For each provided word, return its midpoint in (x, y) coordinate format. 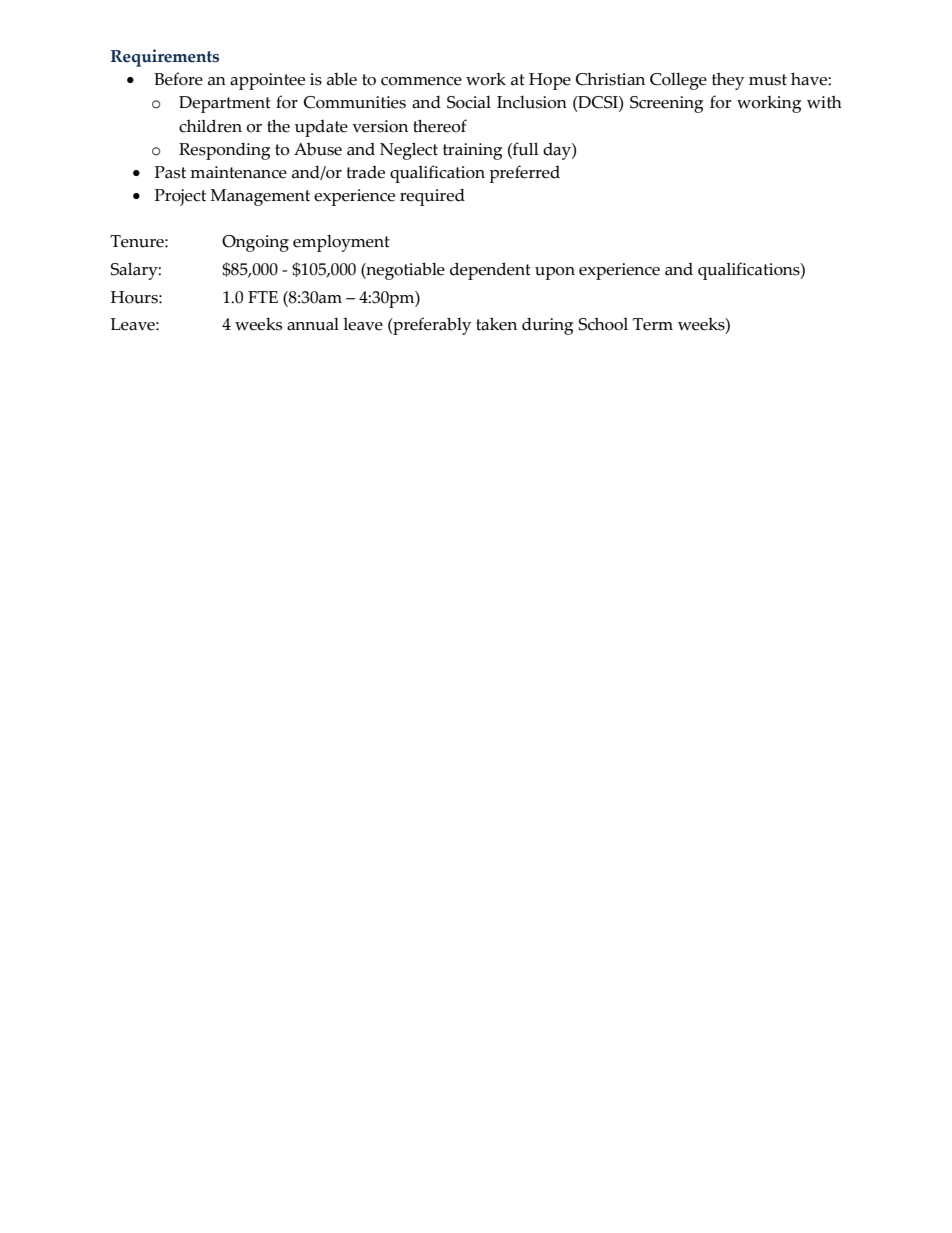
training (472, 151)
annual (313, 324)
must (768, 80)
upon (555, 273)
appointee (267, 81)
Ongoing (255, 243)
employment (341, 243)
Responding (224, 151)
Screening (666, 104)
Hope (550, 81)
